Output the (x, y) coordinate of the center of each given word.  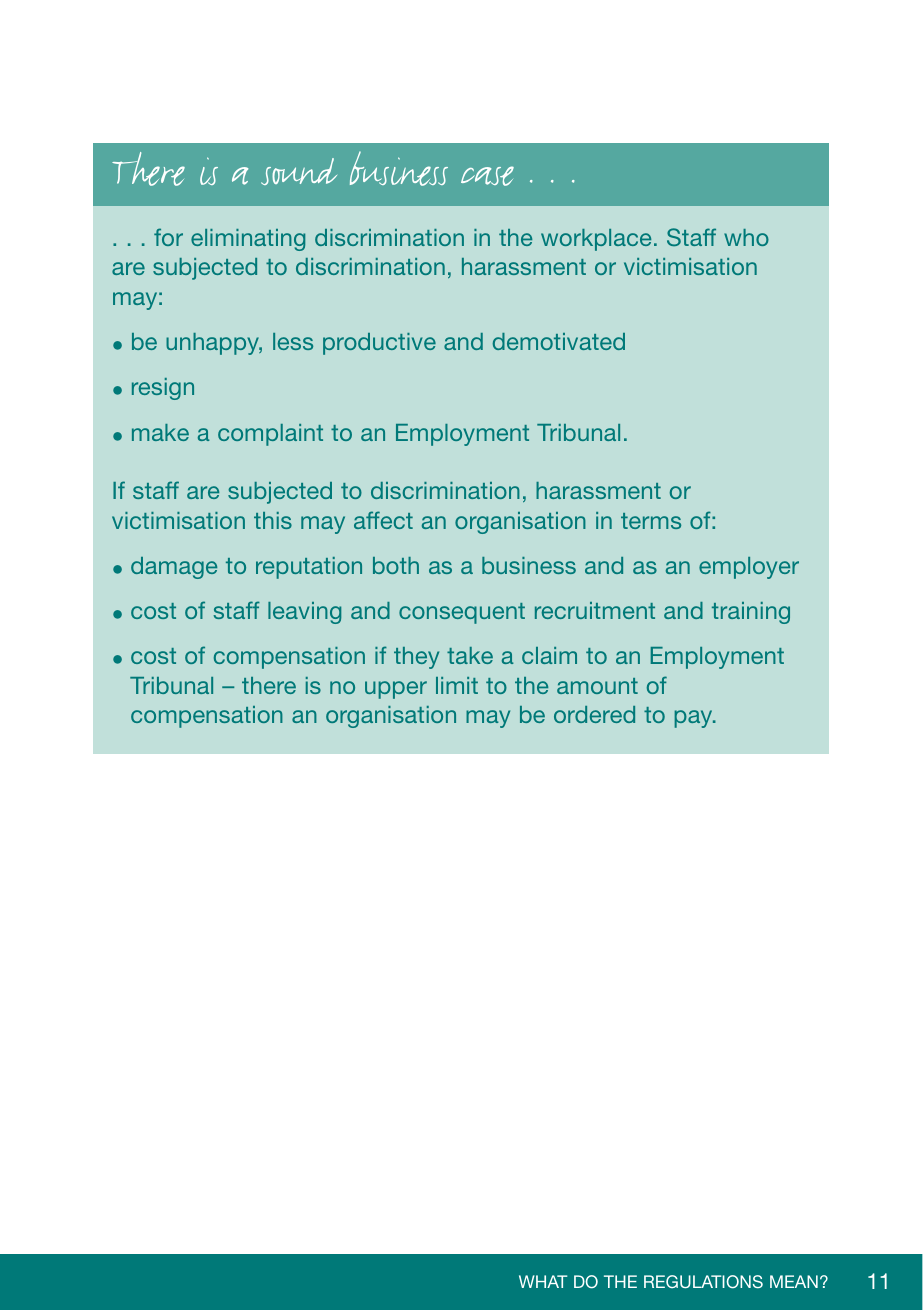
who (746, 237)
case (487, 176)
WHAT (543, 1281)
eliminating (248, 240)
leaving (304, 613)
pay (694, 719)
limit (457, 685)
